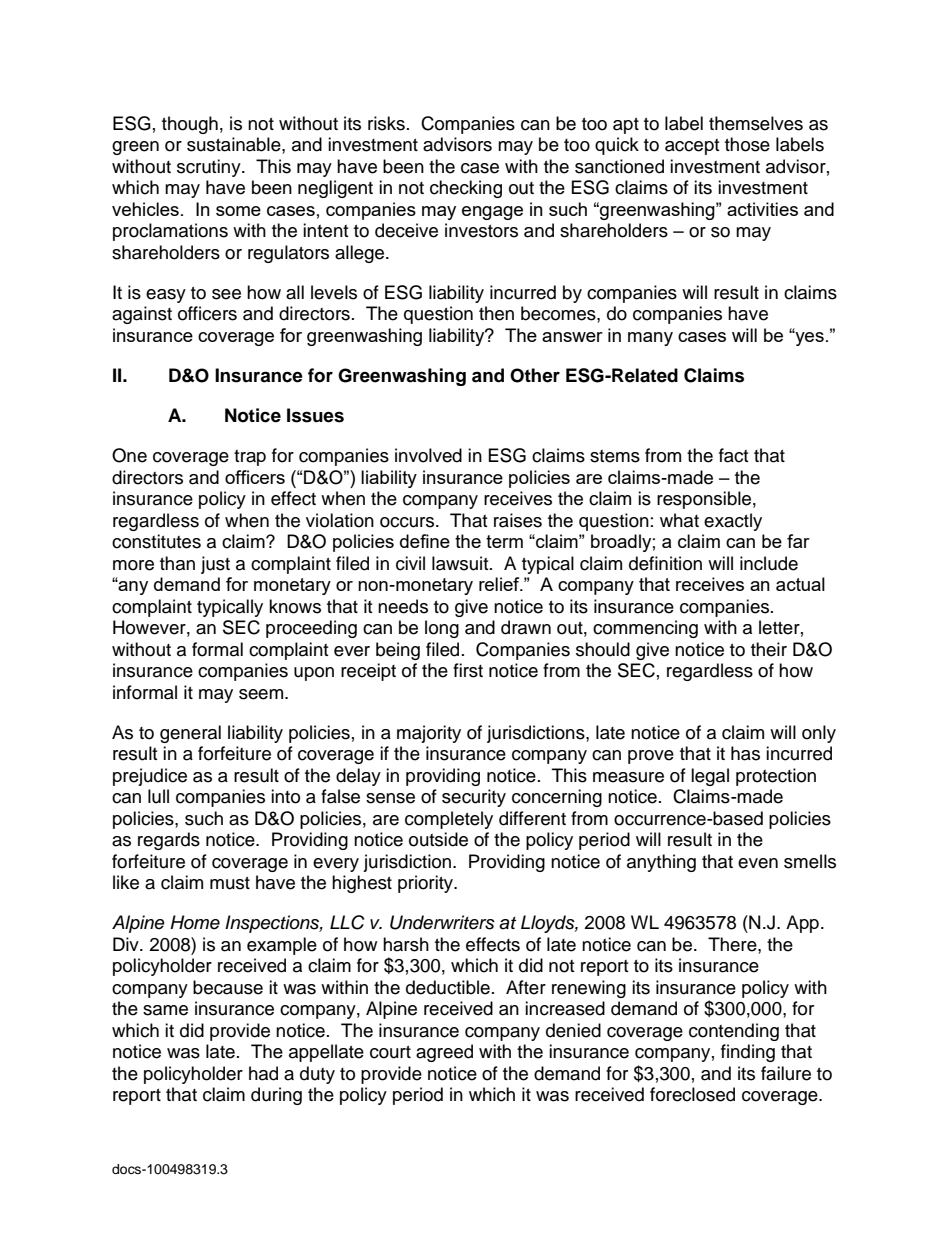 The width and height of the document is (952, 1233). I want to click on those, so click(747, 144).
